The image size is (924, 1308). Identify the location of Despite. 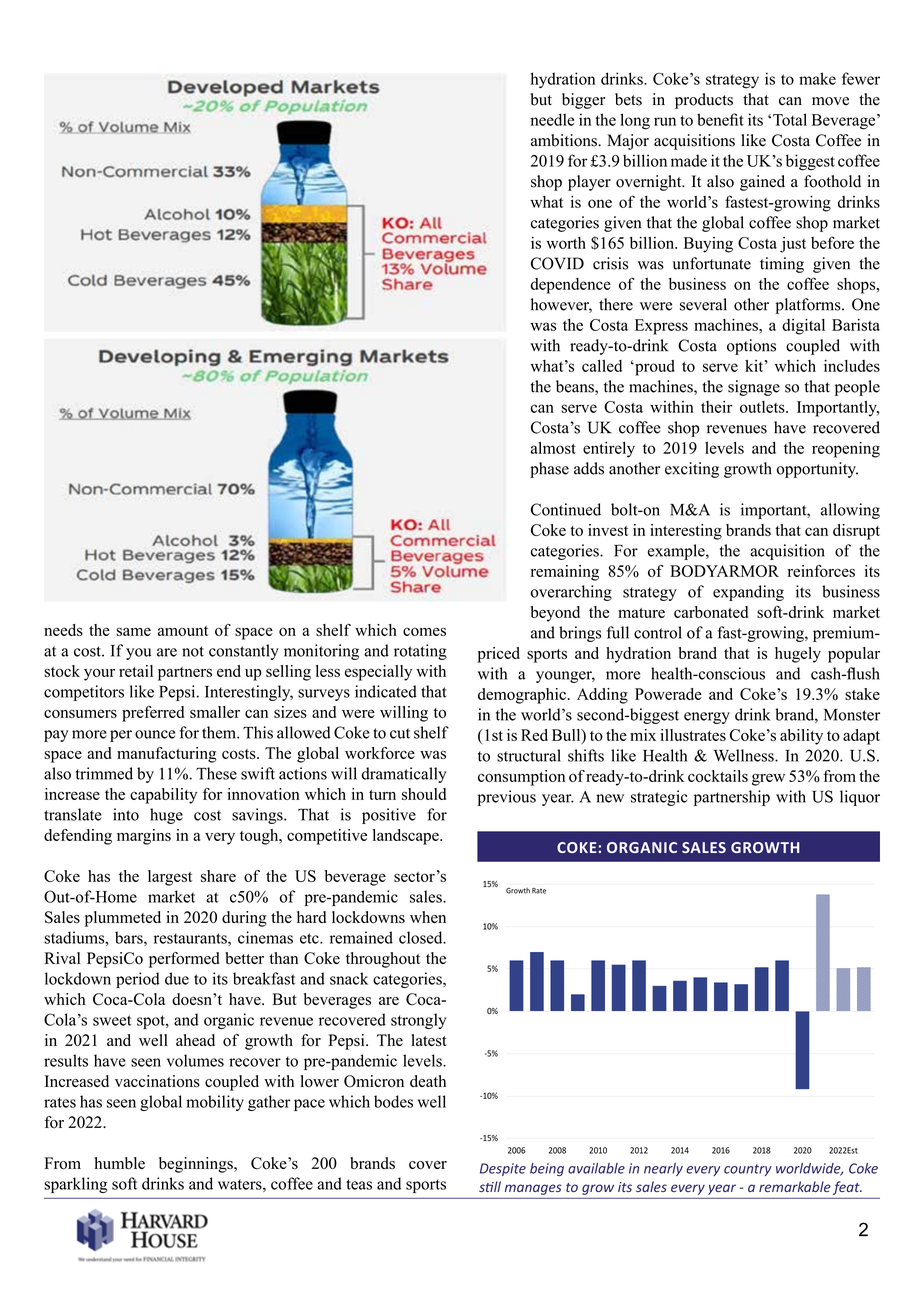
(503, 1169).
